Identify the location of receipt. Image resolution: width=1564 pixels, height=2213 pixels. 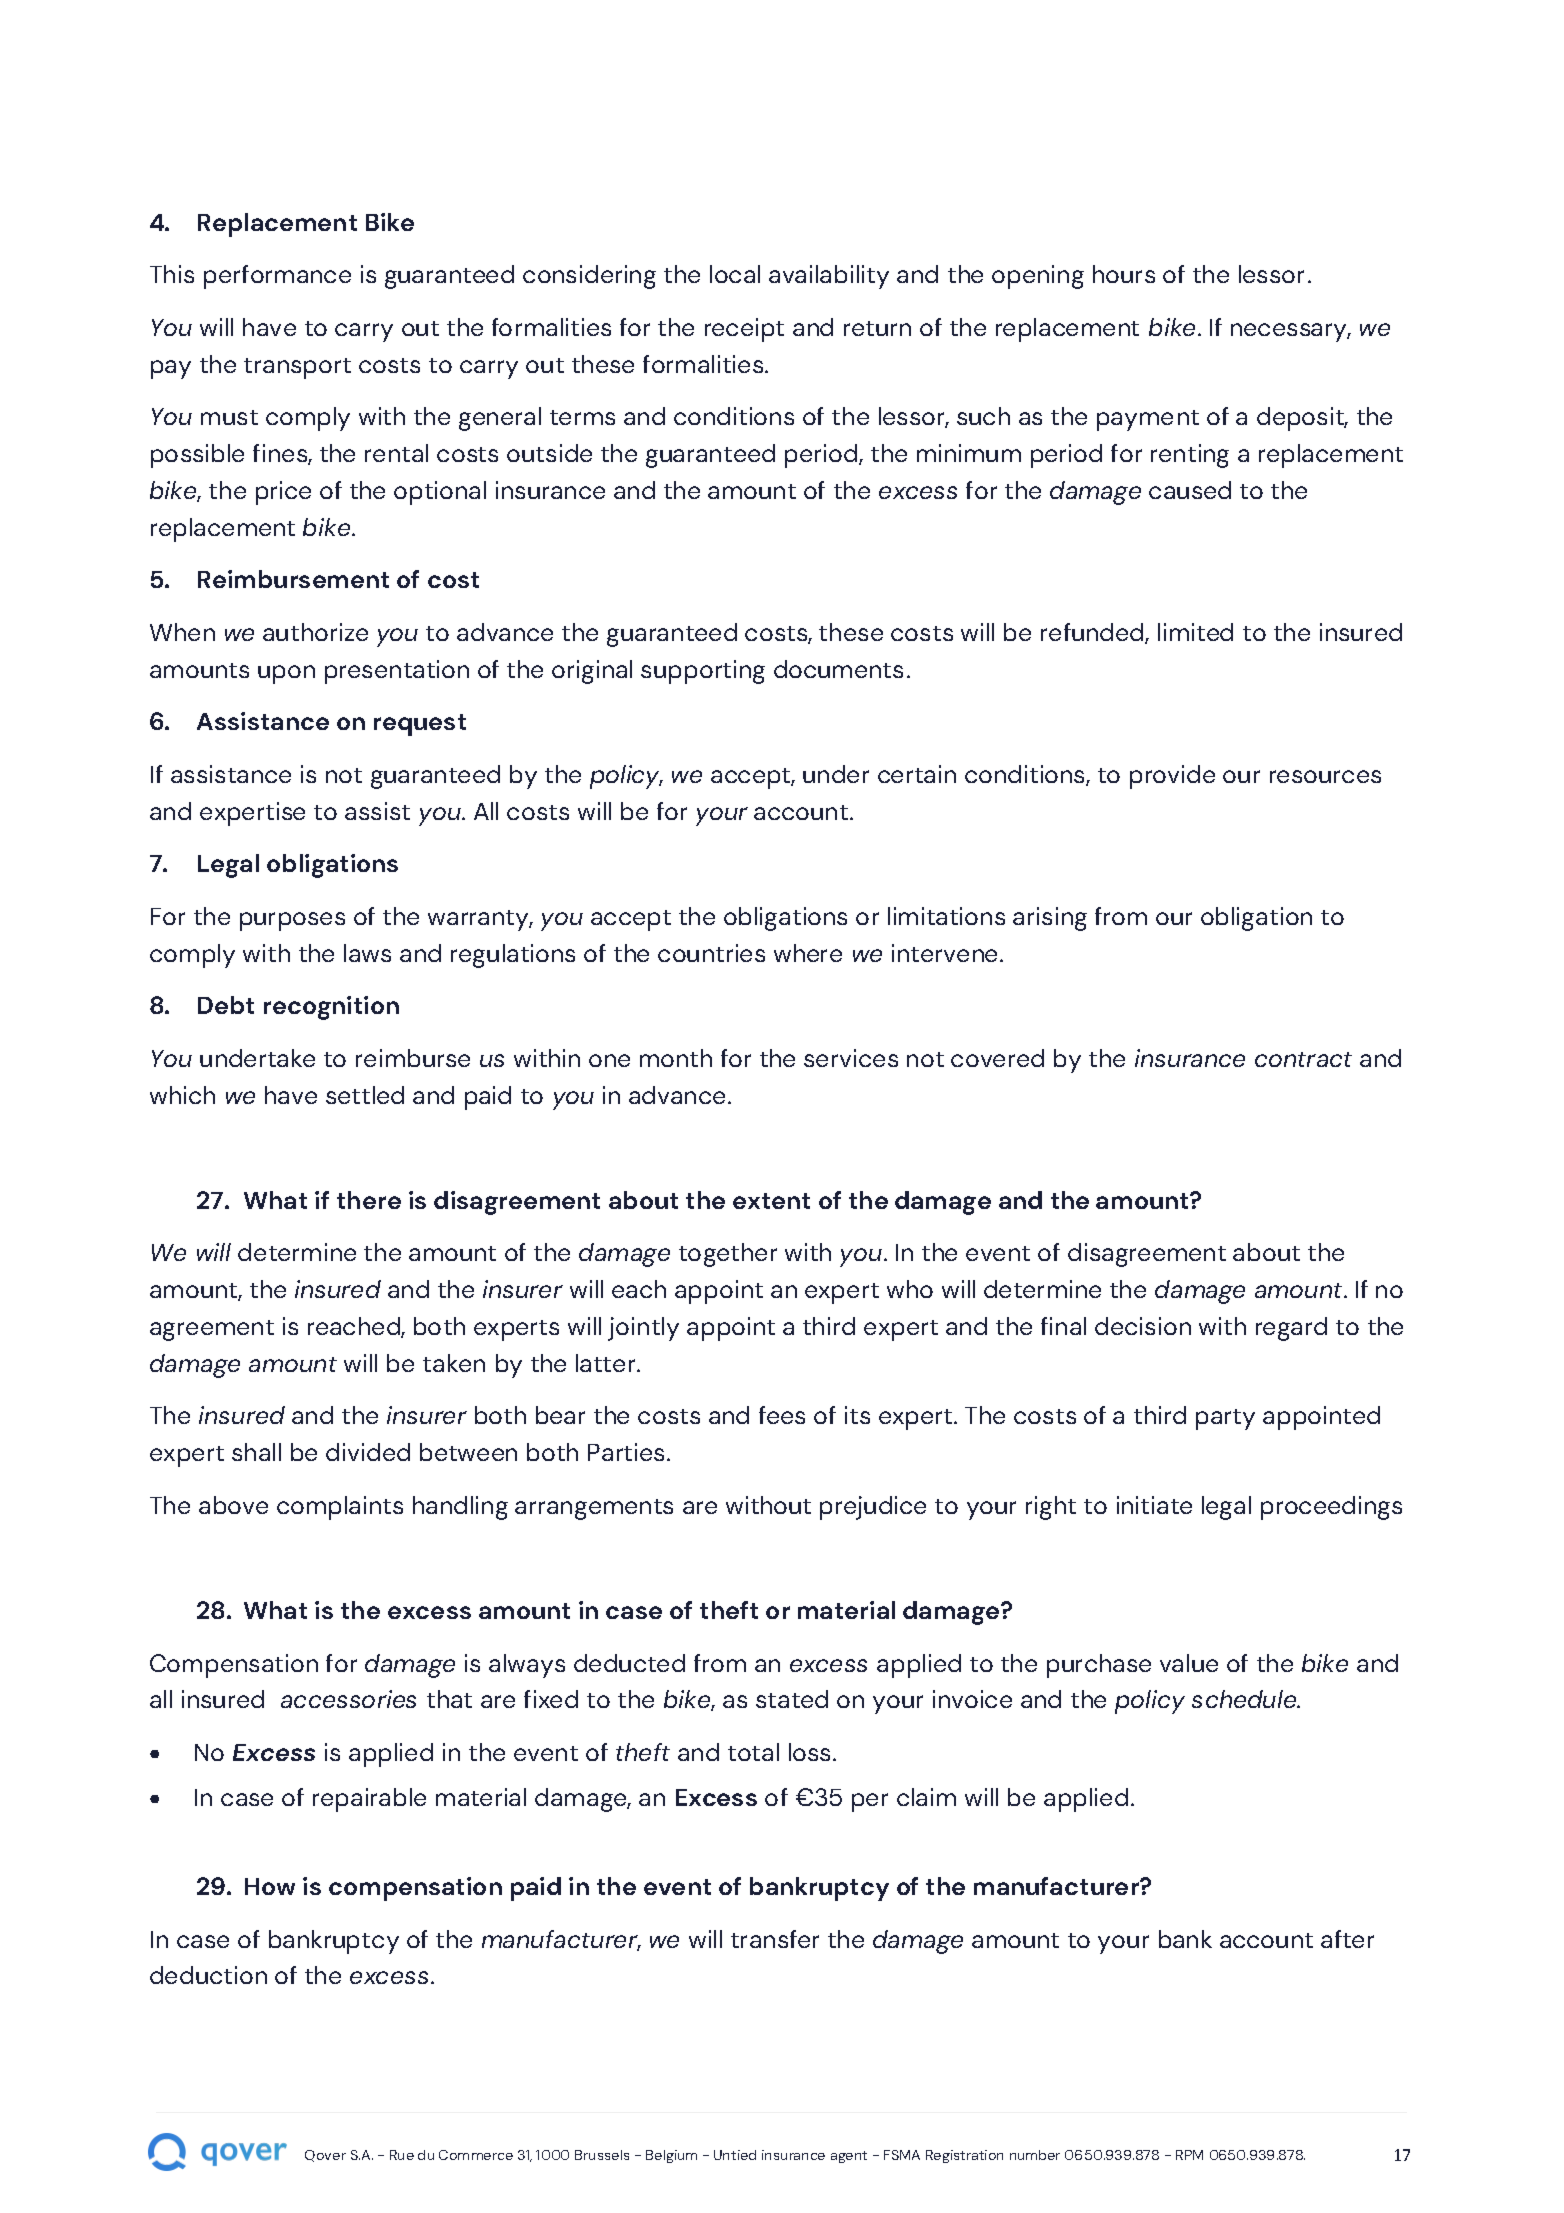
(744, 330).
